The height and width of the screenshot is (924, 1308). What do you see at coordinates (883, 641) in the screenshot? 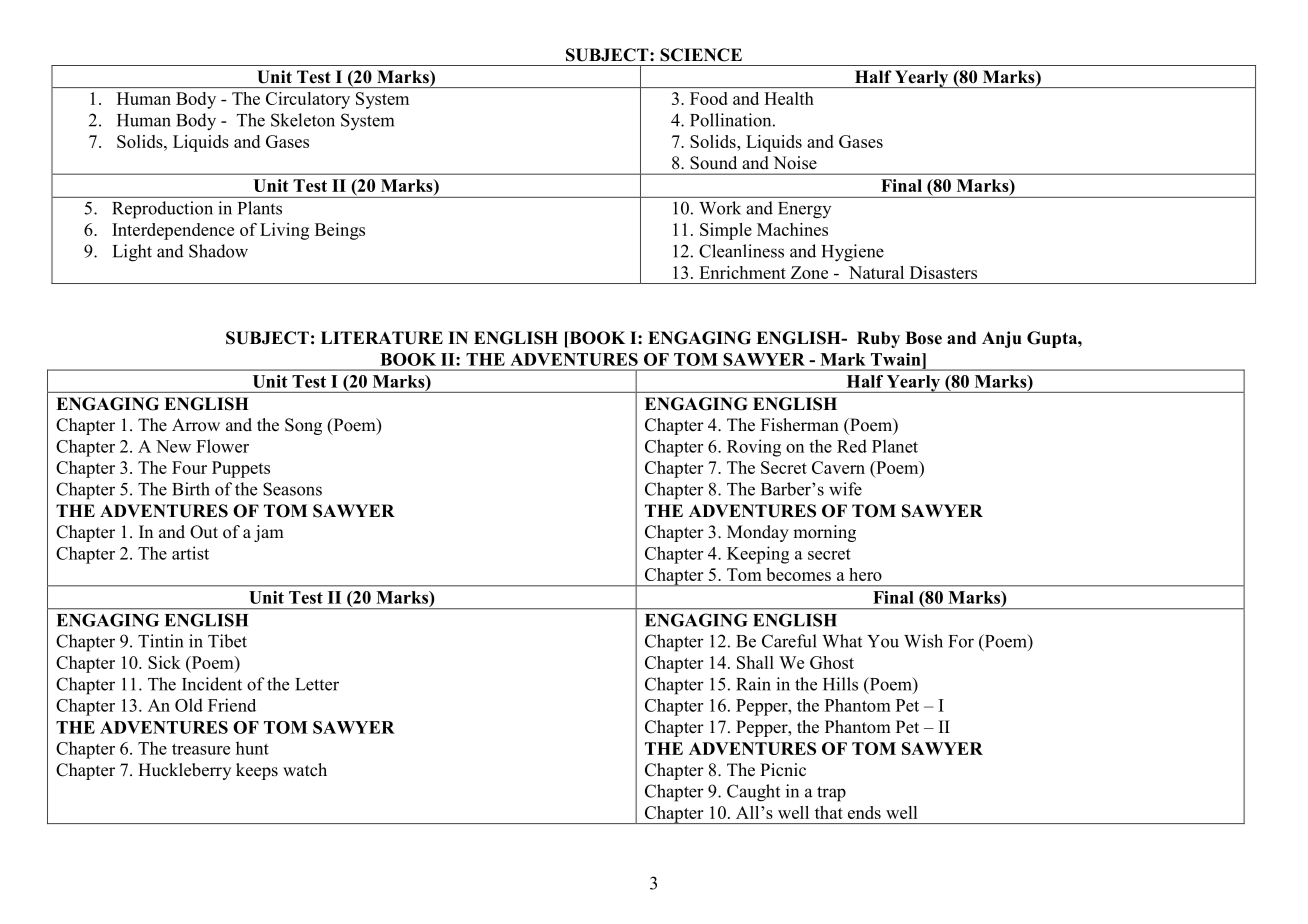
I see `You` at bounding box center [883, 641].
